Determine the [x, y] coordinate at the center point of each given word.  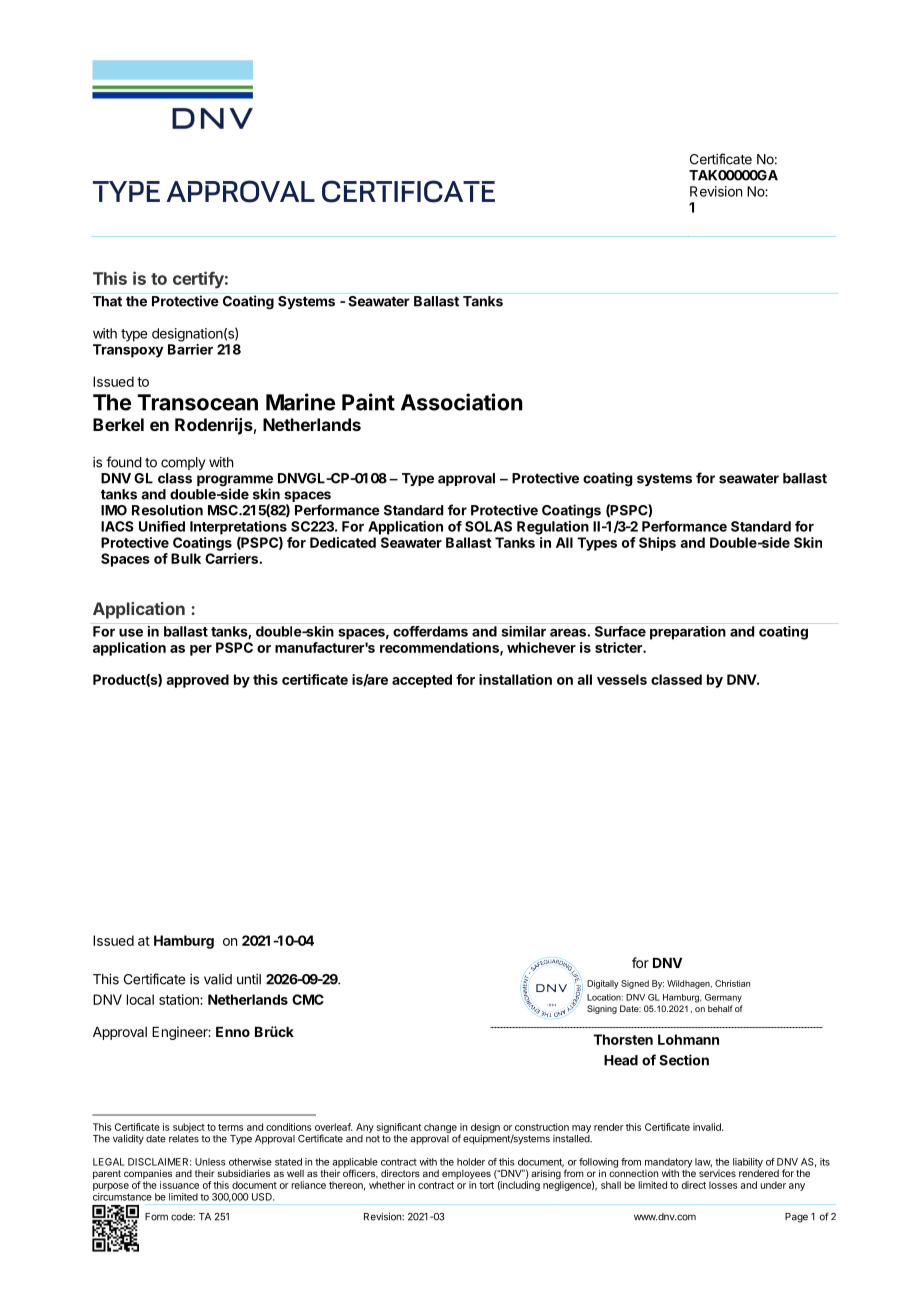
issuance [179, 1185]
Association [462, 402]
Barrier [190, 349]
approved [197, 681]
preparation [688, 633]
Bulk [186, 558]
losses [723, 1185]
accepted [422, 681]
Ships [657, 544]
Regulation [553, 528]
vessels [622, 679]
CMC [308, 999]
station [180, 999]
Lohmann [688, 1039]
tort [486, 1185]
